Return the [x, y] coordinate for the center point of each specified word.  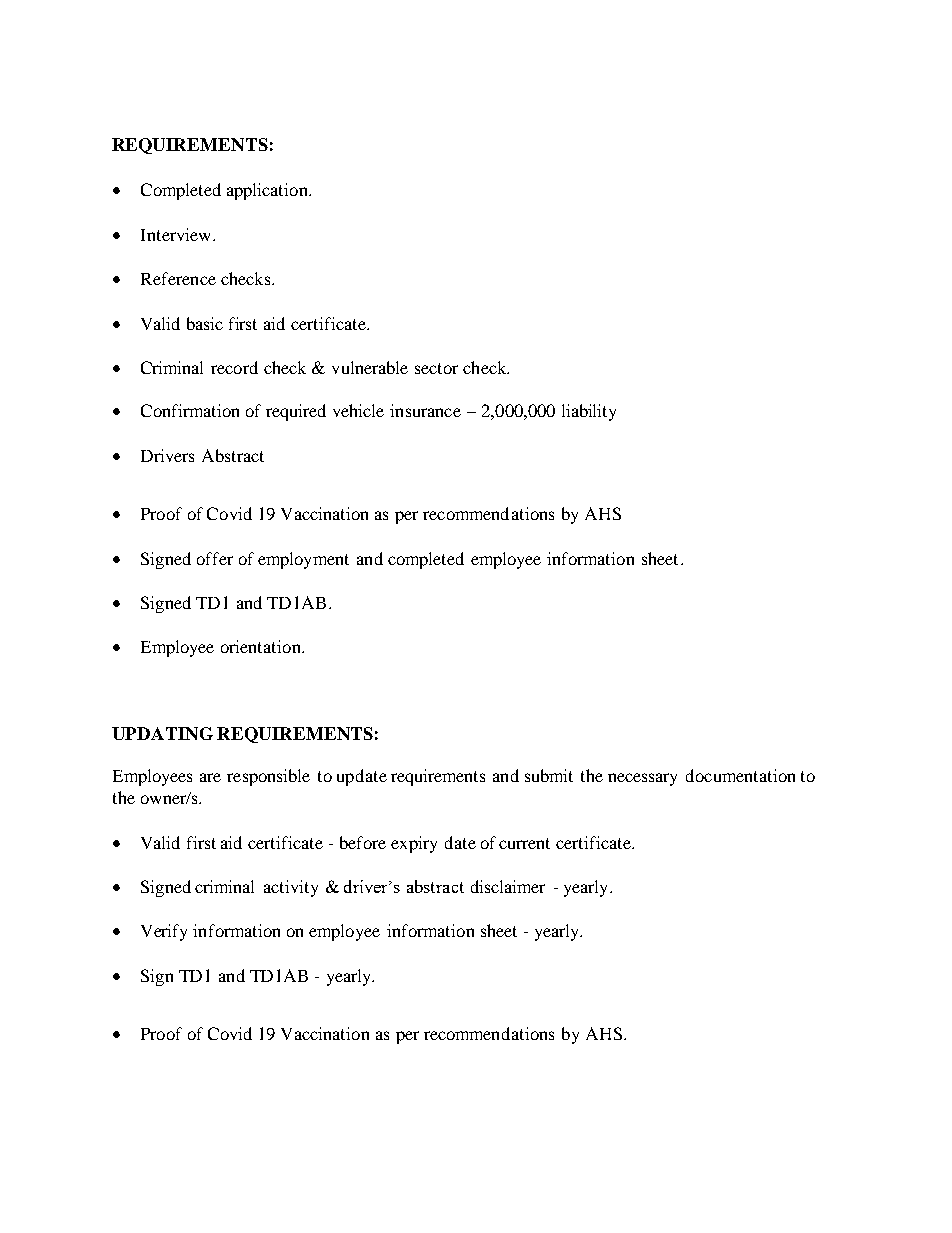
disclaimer [508, 886]
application [268, 191]
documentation [740, 775]
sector [436, 368]
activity [291, 888]
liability [589, 412]
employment [303, 560]
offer [215, 558]
